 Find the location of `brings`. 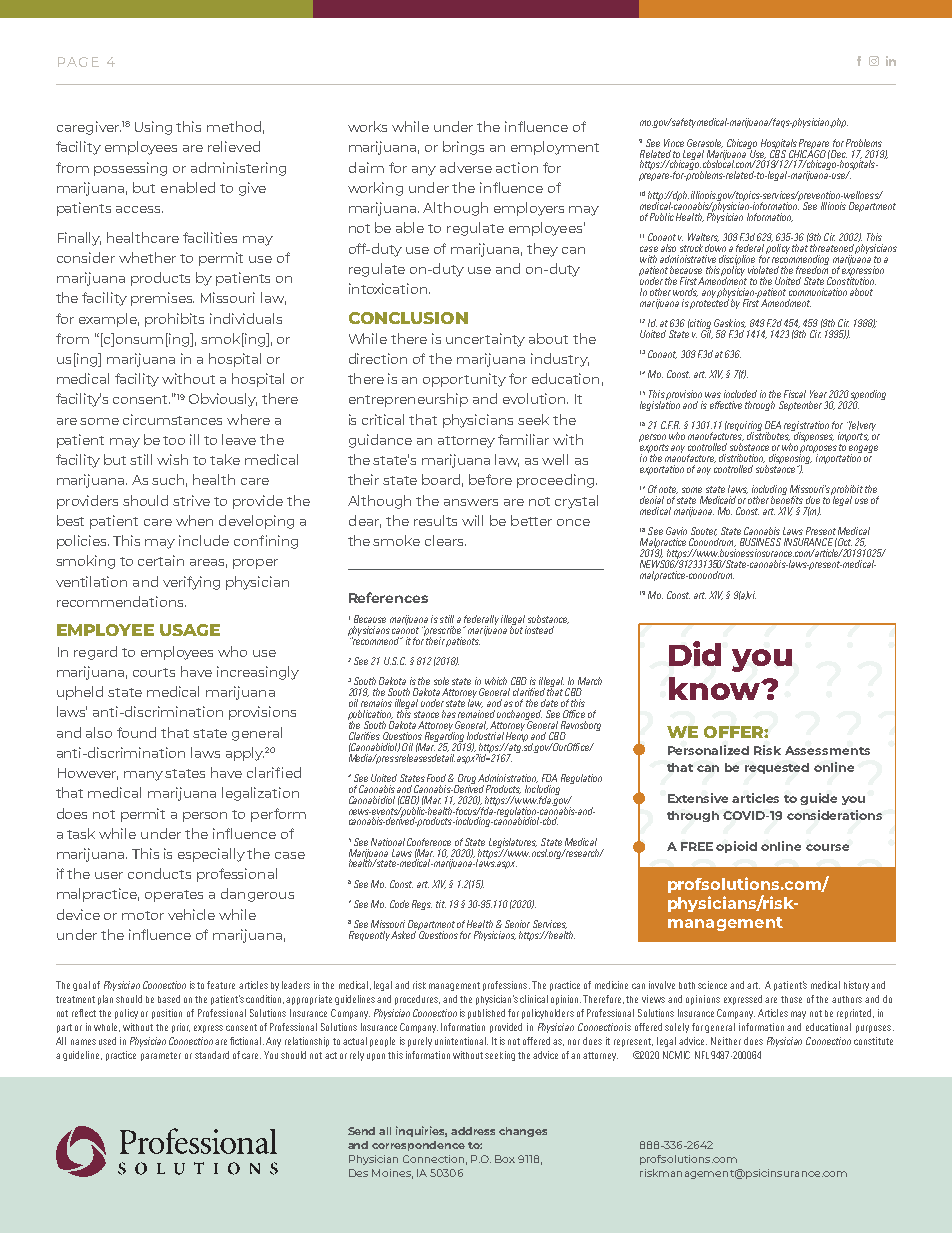

brings is located at coordinates (463, 148).
